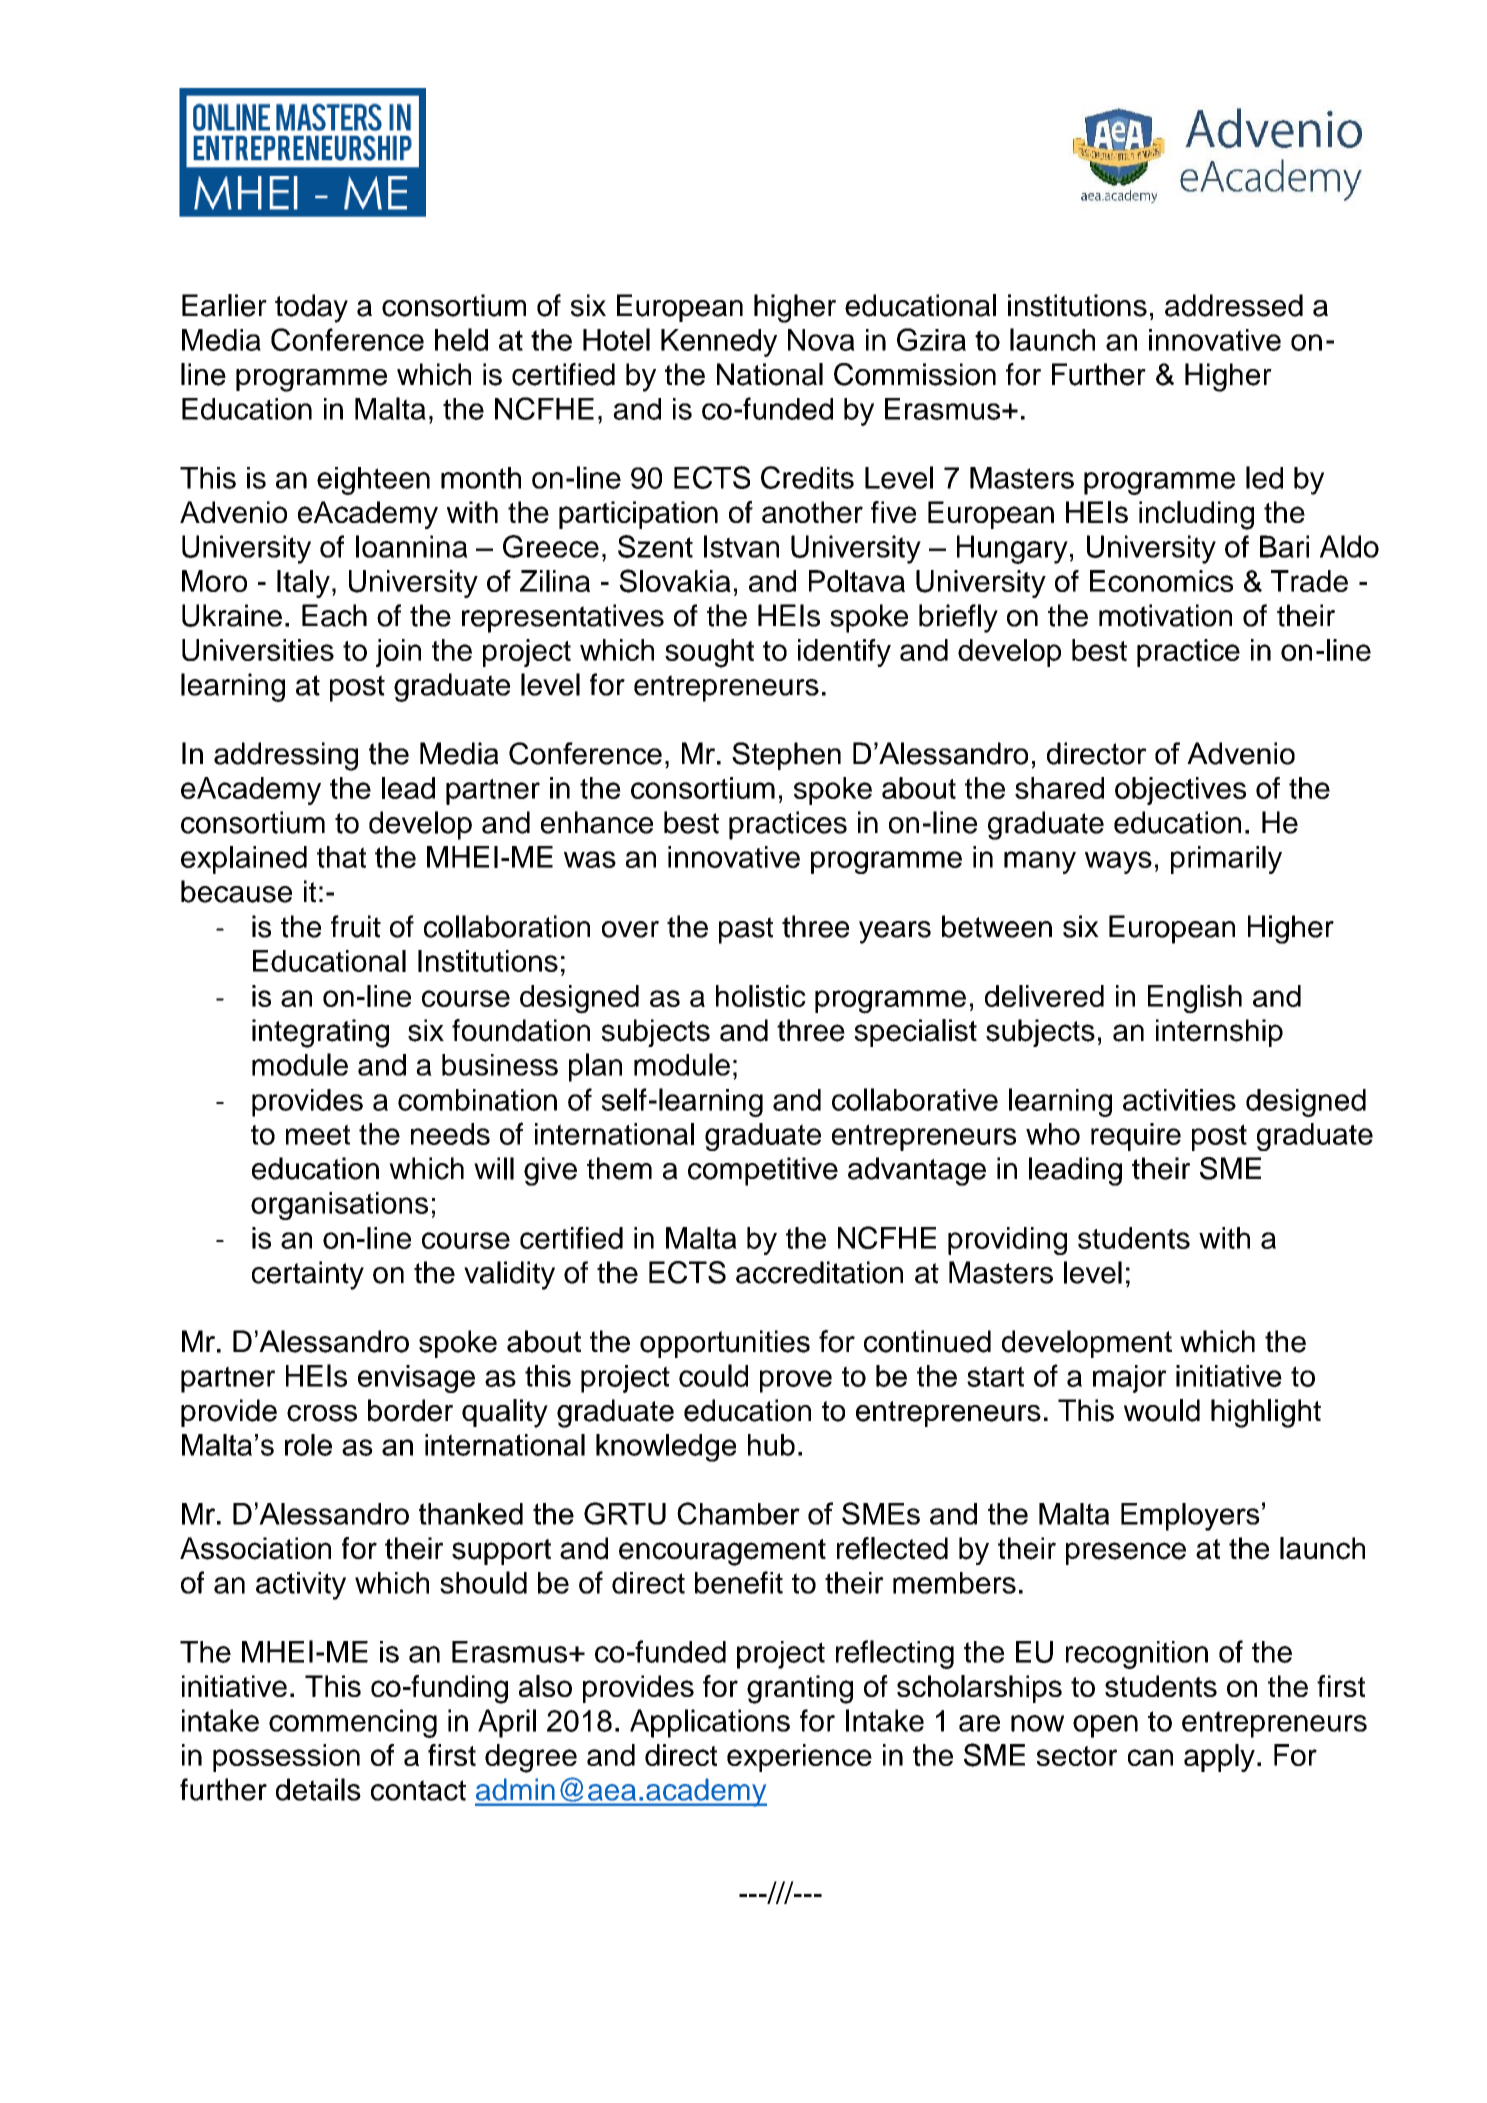 The image size is (1487, 2103). What do you see at coordinates (719, 343) in the screenshot?
I see `Kennedy` at bounding box center [719, 343].
